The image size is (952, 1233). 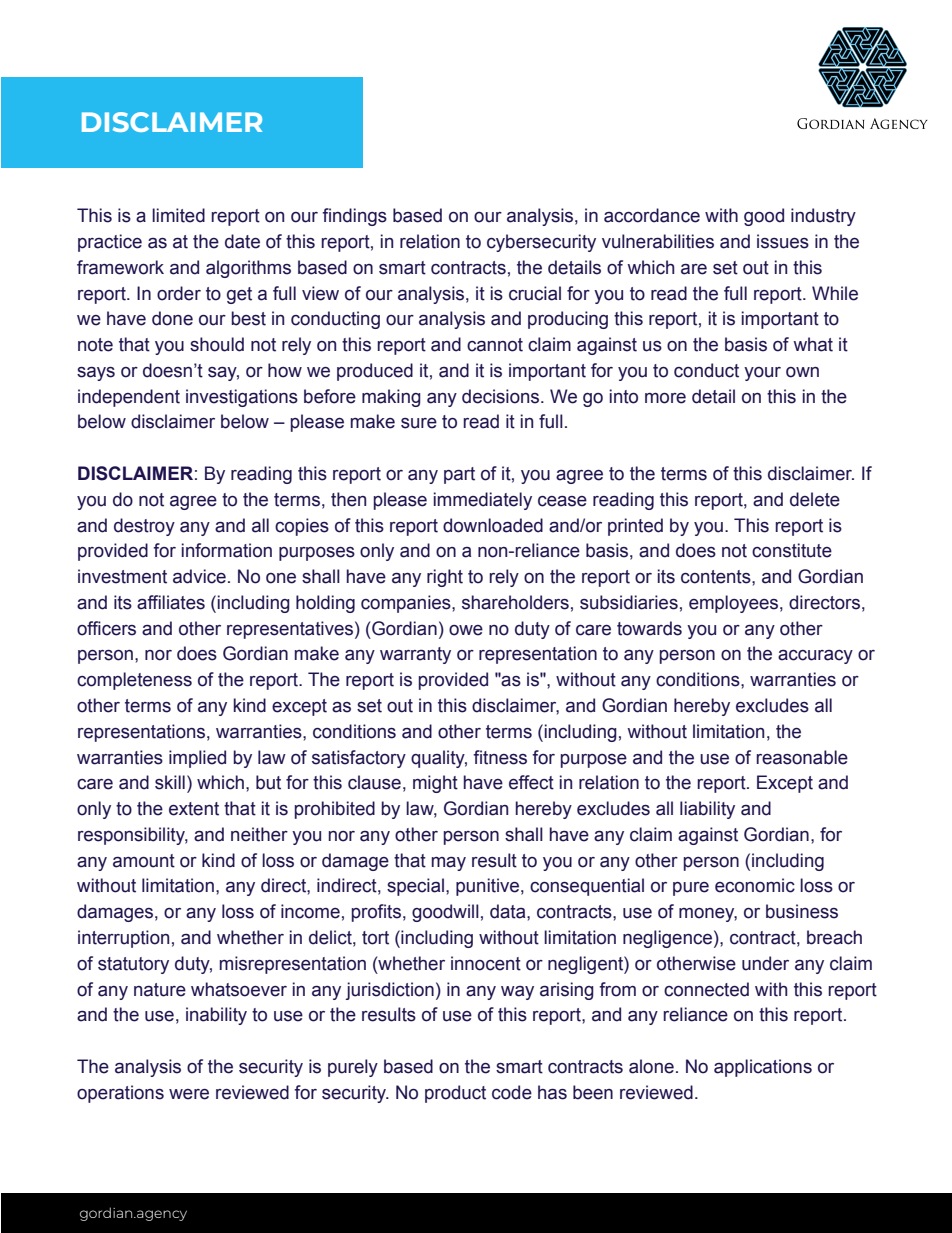 What do you see at coordinates (707, 810) in the screenshot?
I see `liability` at bounding box center [707, 810].
